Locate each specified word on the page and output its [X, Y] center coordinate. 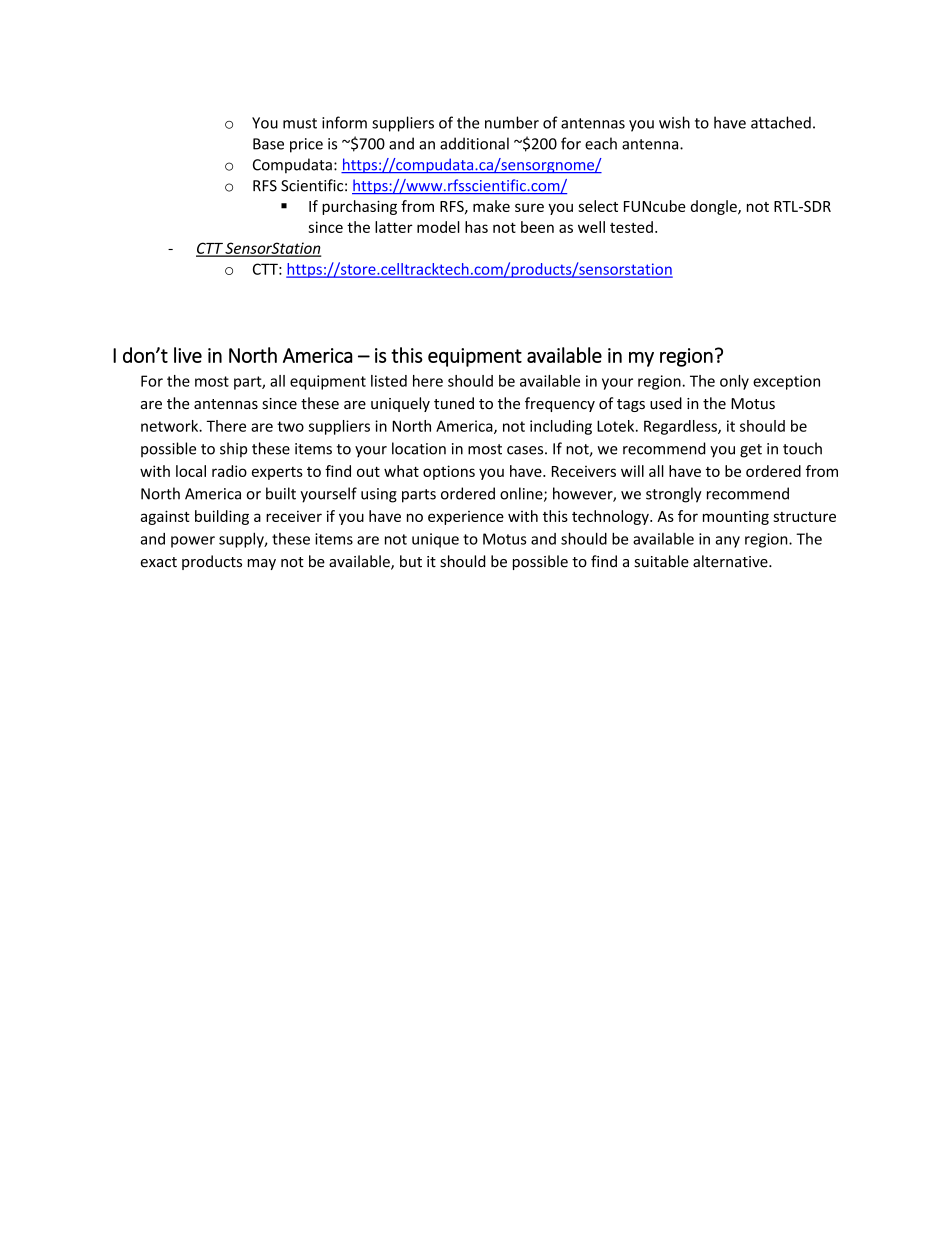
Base [268, 144]
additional [474, 143]
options [449, 472]
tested [631, 227]
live [188, 355]
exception [786, 382]
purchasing [359, 207]
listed [389, 381]
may [262, 564]
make [491, 206]
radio [229, 471]
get [751, 451]
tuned [454, 403]
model [438, 227]
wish [674, 122]
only [734, 382]
